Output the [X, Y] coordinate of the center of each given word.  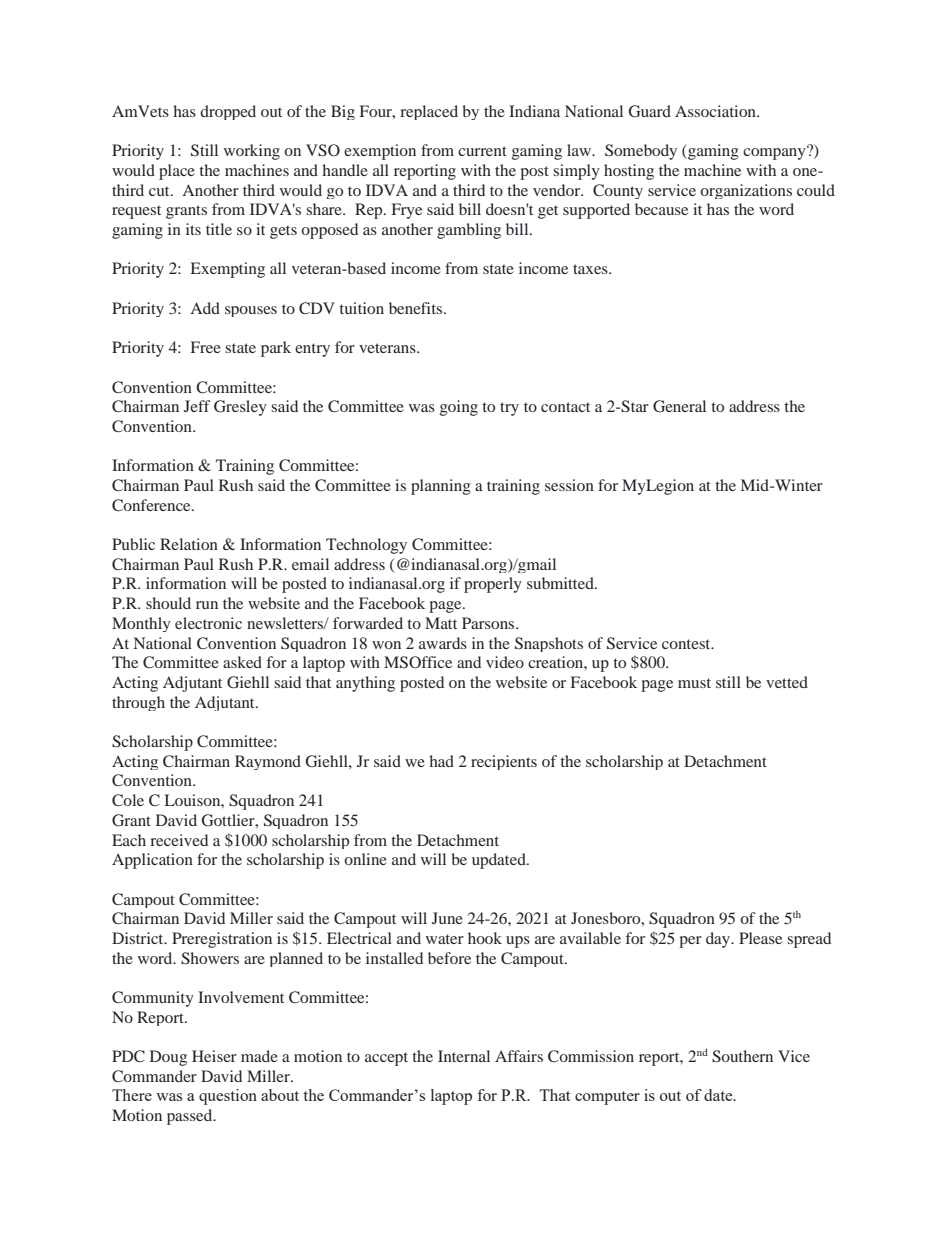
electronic [208, 623]
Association [716, 111]
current [482, 151]
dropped [228, 112]
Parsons [489, 623]
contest [687, 644]
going [459, 408]
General [679, 406]
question [228, 1097]
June [447, 918]
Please [760, 938]
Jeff [197, 406]
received [179, 840]
